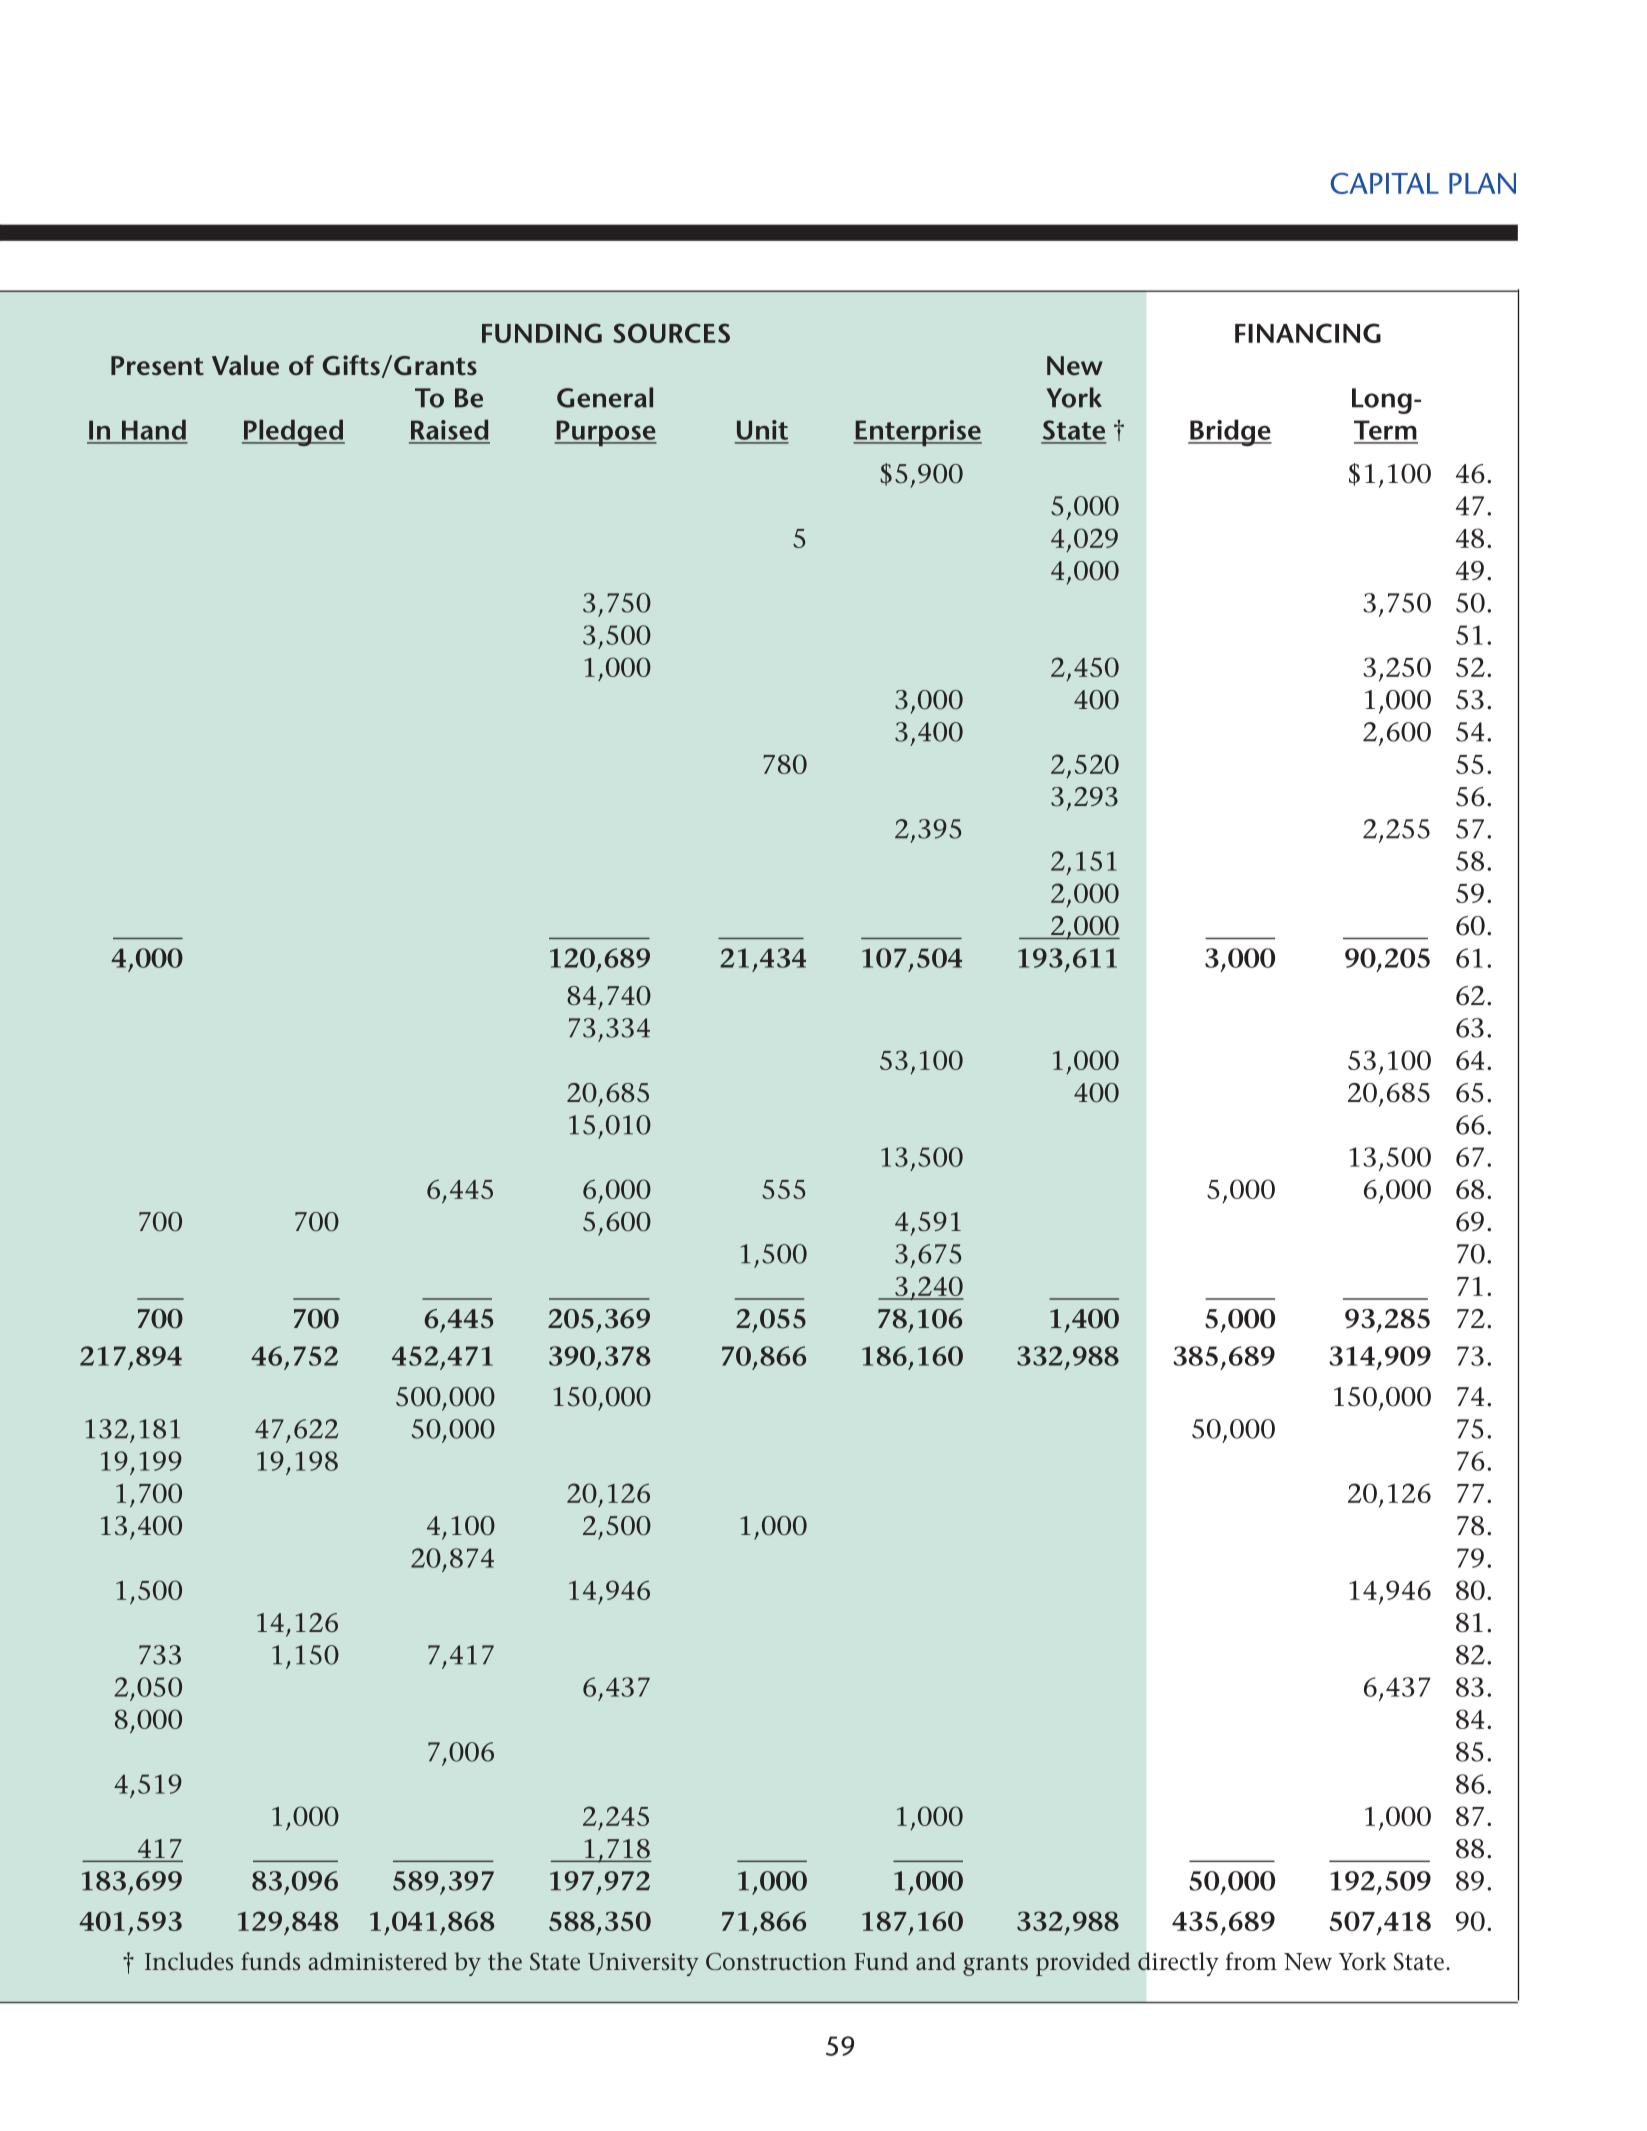 The width and height of the document is (1647, 2131). What do you see at coordinates (378, 1961) in the document?
I see `administered` at bounding box center [378, 1961].
